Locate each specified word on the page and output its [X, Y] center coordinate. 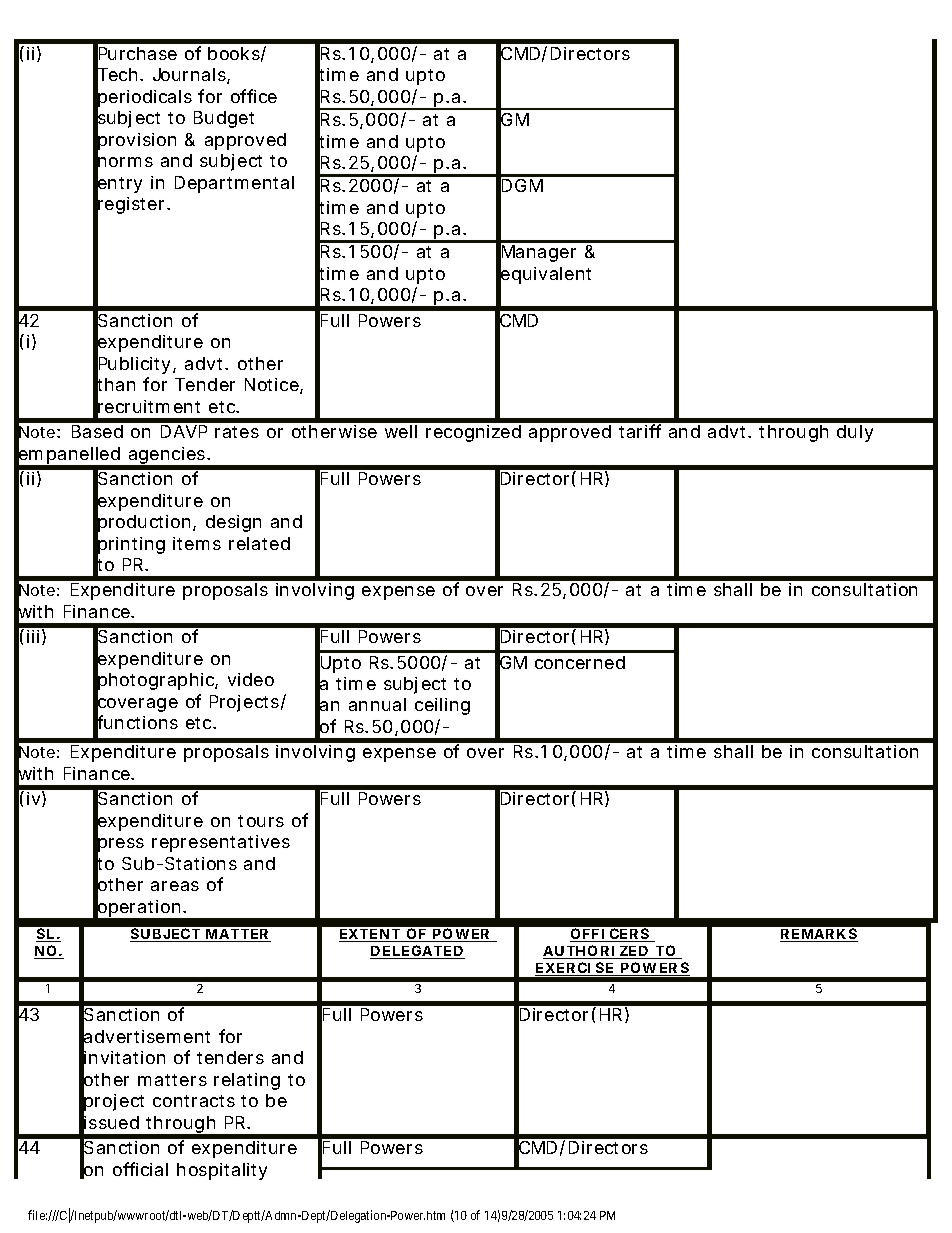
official [140, 1169]
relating [247, 1081]
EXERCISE [575, 969]
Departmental [234, 184]
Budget [224, 119]
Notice [273, 386]
